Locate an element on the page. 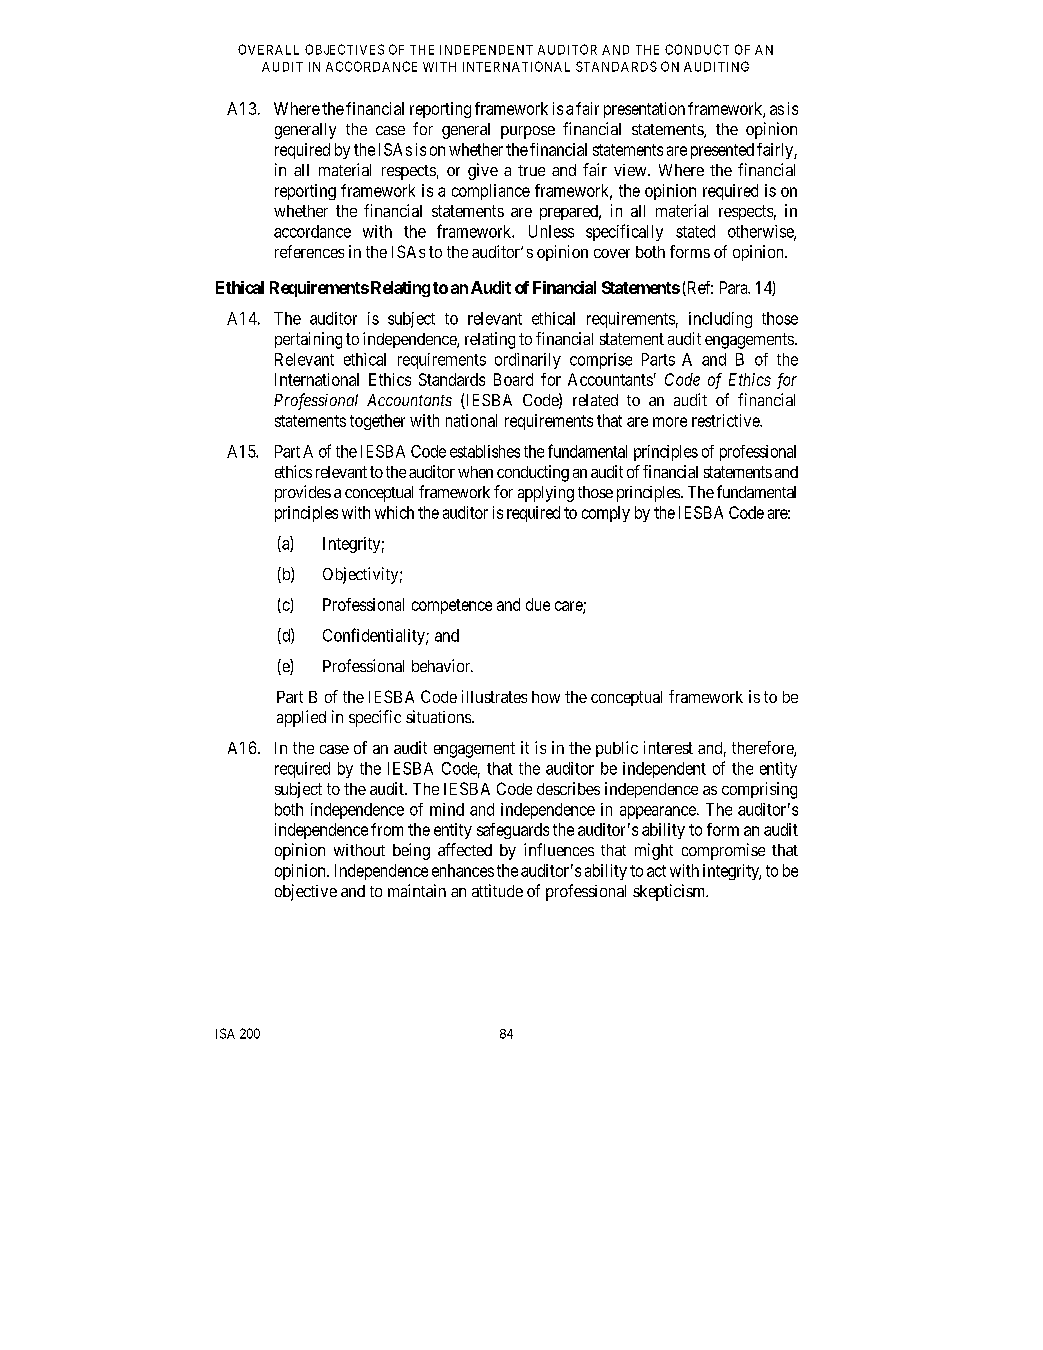 The image size is (1043, 1350). presentation is located at coordinates (644, 110).
